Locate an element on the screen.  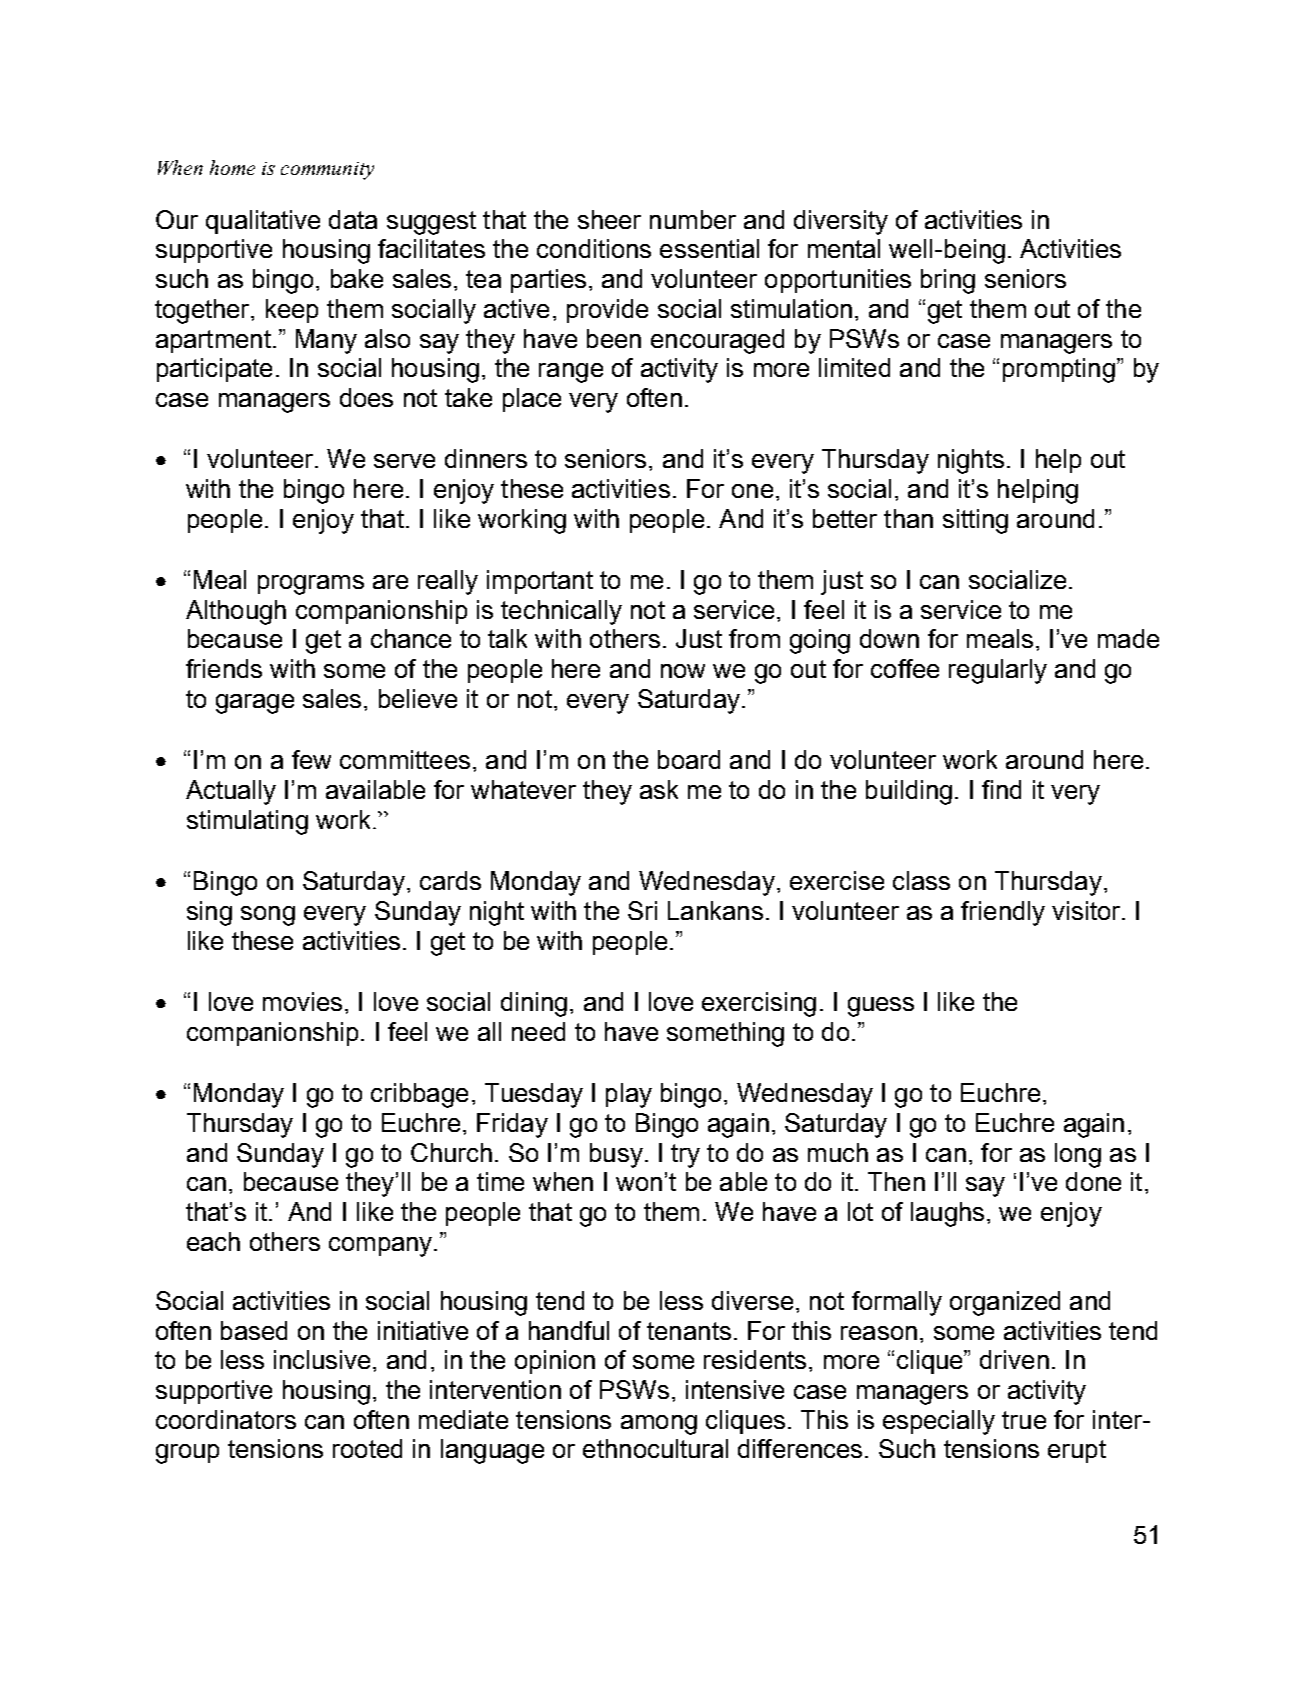
bring is located at coordinates (948, 281).
